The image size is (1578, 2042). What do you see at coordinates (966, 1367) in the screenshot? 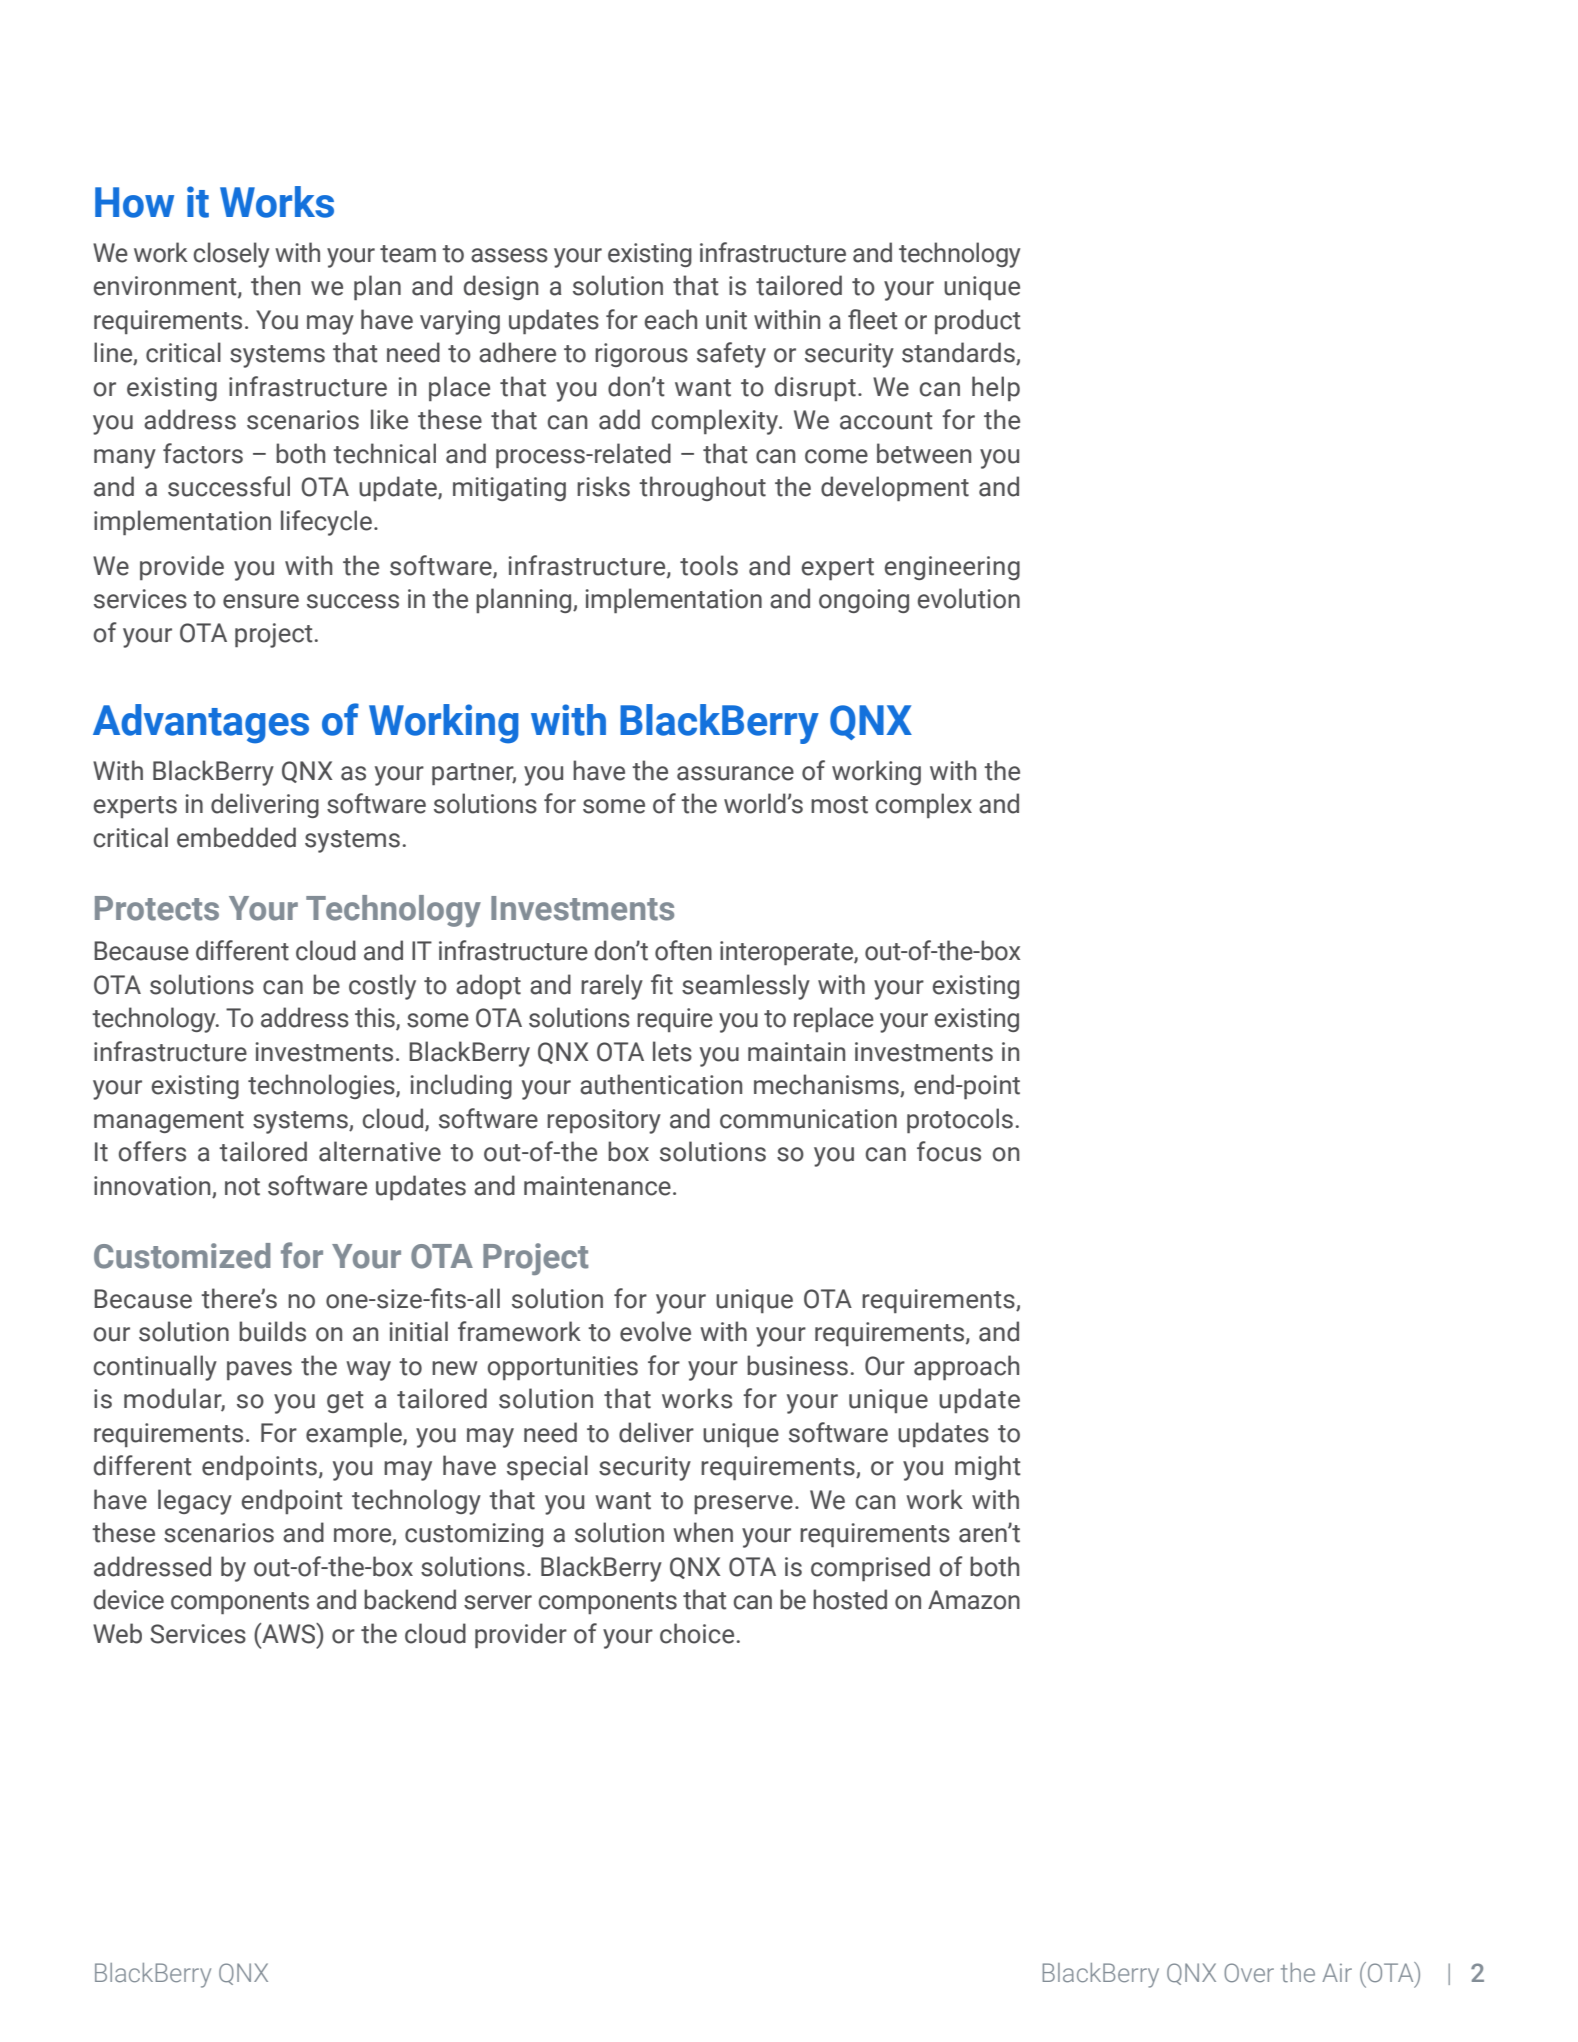
I see `approach` at bounding box center [966, 1367].
